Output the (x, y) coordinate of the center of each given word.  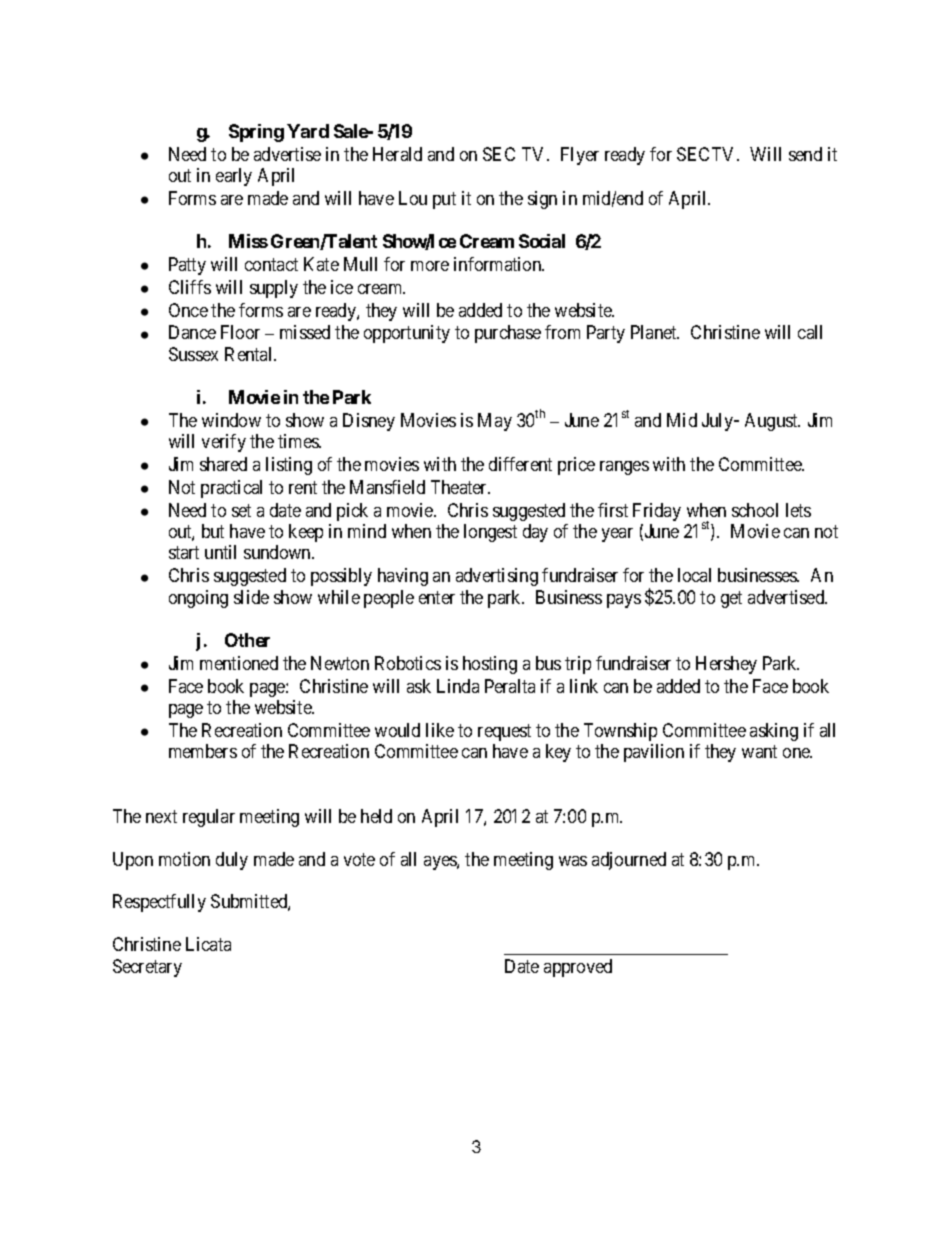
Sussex (193, 354)
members (203, 751)
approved (578, 968)
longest (490, 533)
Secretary (147, 968)
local (694, 575)
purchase (508, 334)
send (805, 154)
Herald (397, 154)
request (504, 732)
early (234, 177)
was (573, 861)
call (810, 332)
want (759, 751)
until (220, 552)
